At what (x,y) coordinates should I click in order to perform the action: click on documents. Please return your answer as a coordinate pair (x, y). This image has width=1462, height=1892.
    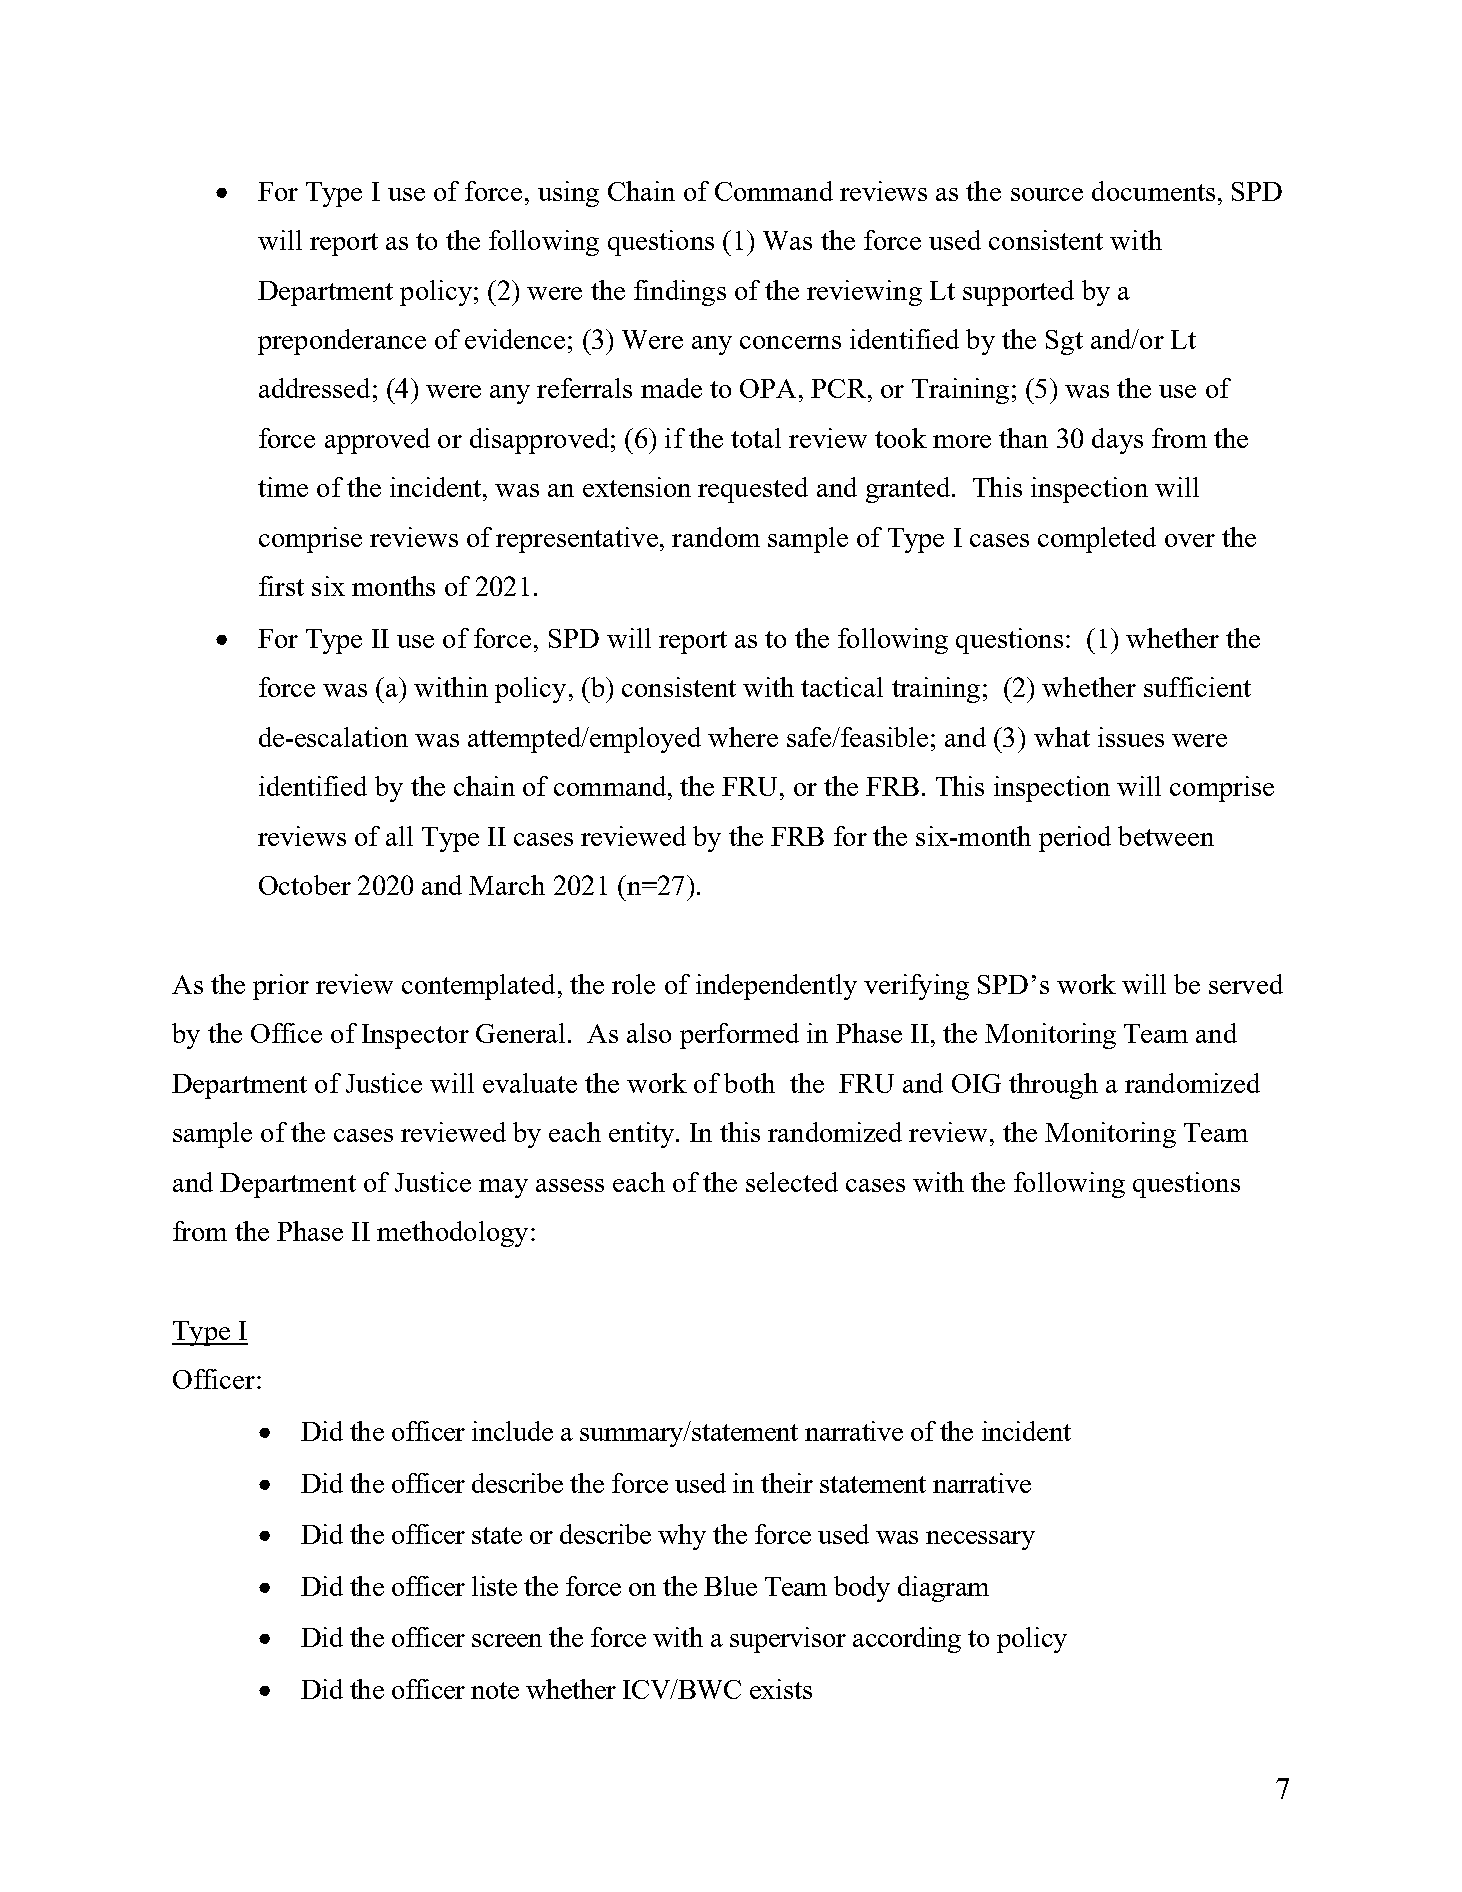
    Looking at the image, I should click on (1153, 191).
